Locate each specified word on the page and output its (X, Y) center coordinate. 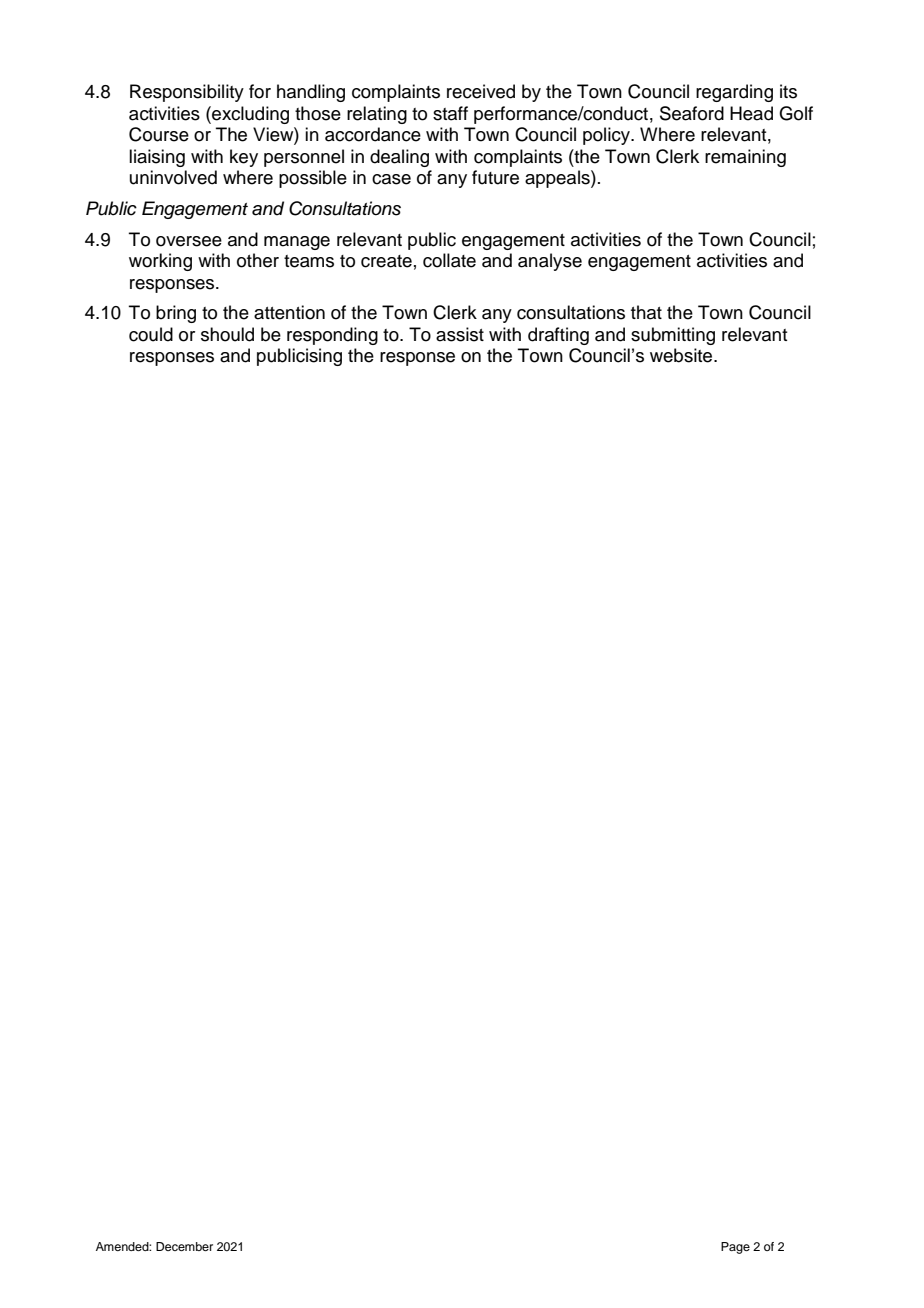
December (184, 1246)
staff (450, 113)
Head (751, 113)
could (151, 334)
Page (735, 1248)
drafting (558, 336)
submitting (673, 336)
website (682, 355)
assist (460, 334)
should (227, 334)
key (244, 158)
